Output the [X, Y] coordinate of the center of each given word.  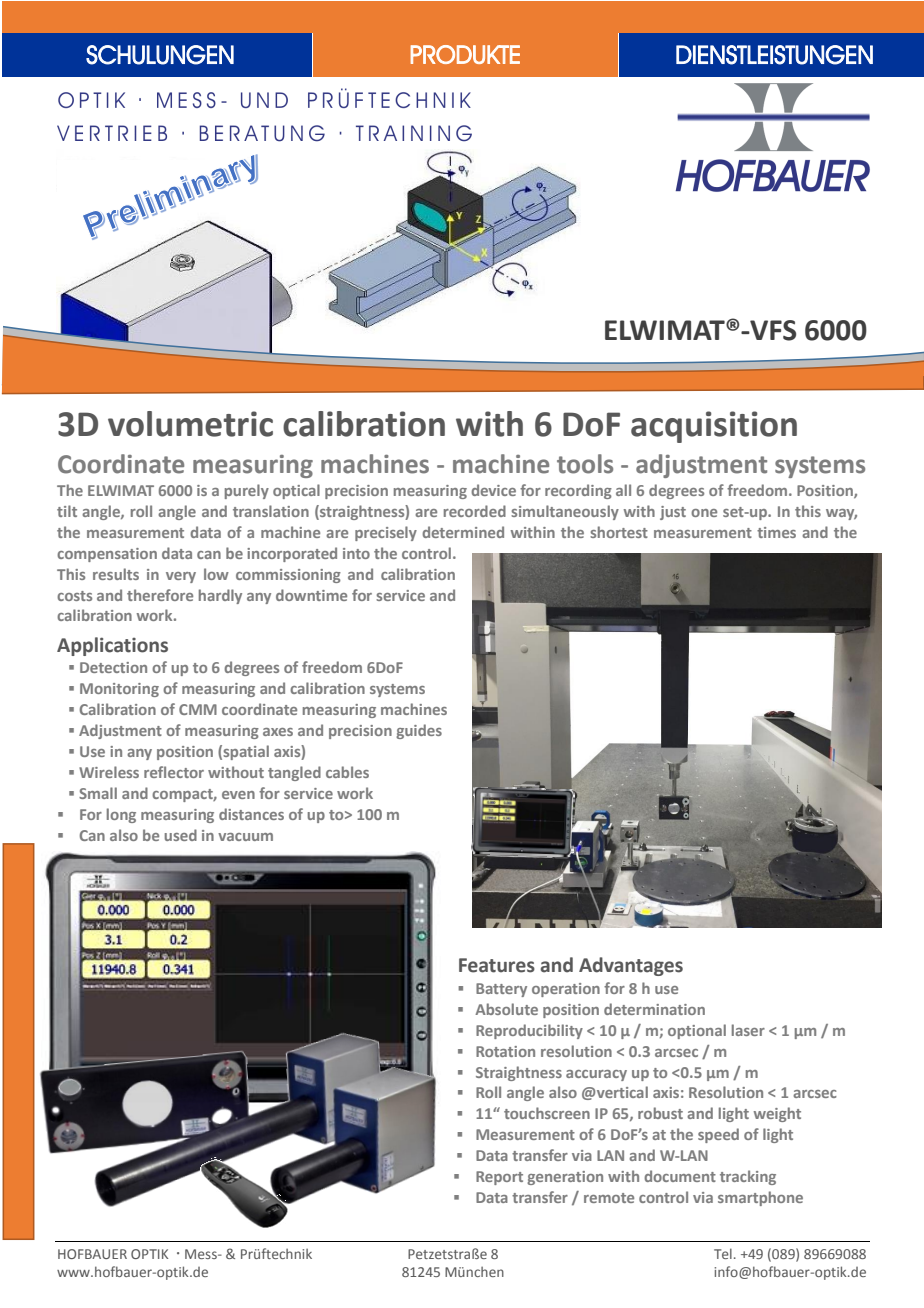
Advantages [631, 966]
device [493, 490]
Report [499, 1178]
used [181, 835]
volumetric [190, 424]
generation [565, 1178]
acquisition [714, 427]
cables [347, 772]
